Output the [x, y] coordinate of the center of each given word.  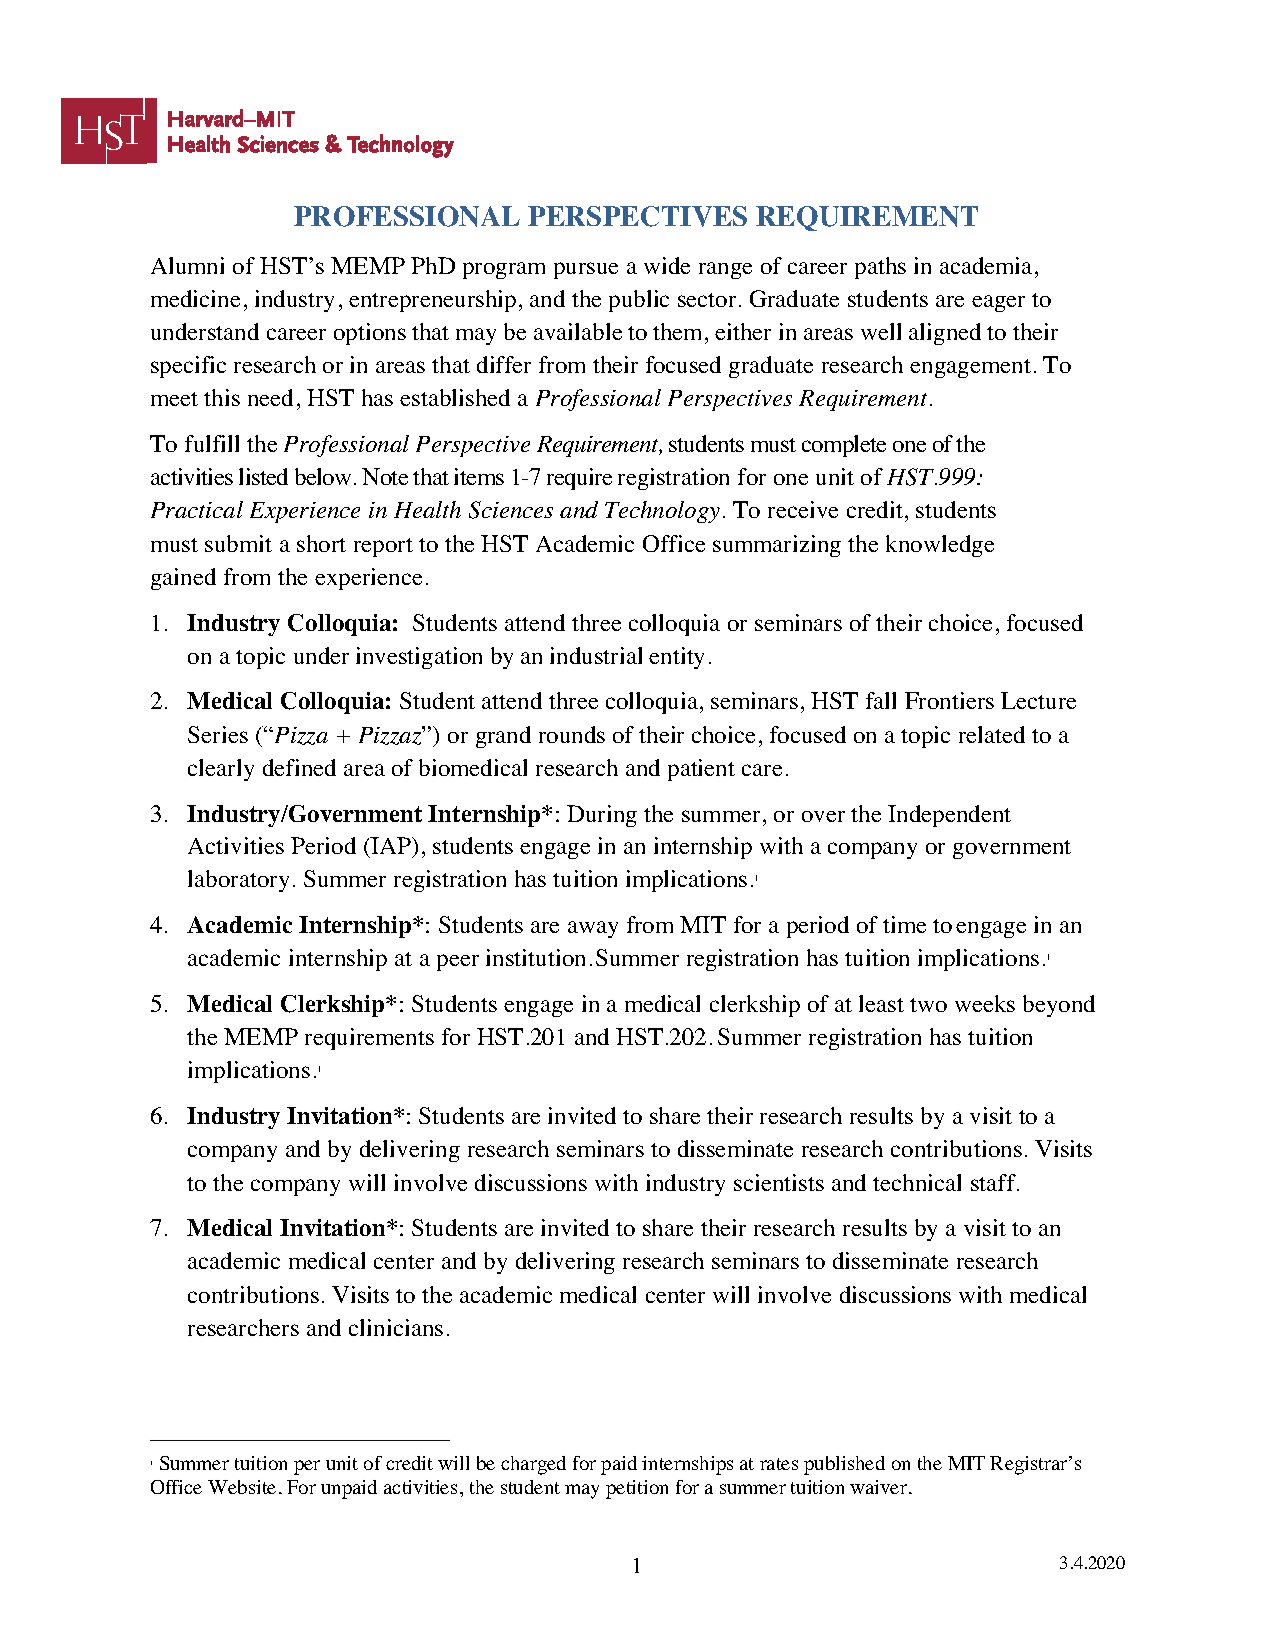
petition [637, 1489]
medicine [195, 298]
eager [998, 303]
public [639, 301]
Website [242, 1487]
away [593, 929]
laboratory [238, 881]
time [904, 924]
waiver [880, 1487]
